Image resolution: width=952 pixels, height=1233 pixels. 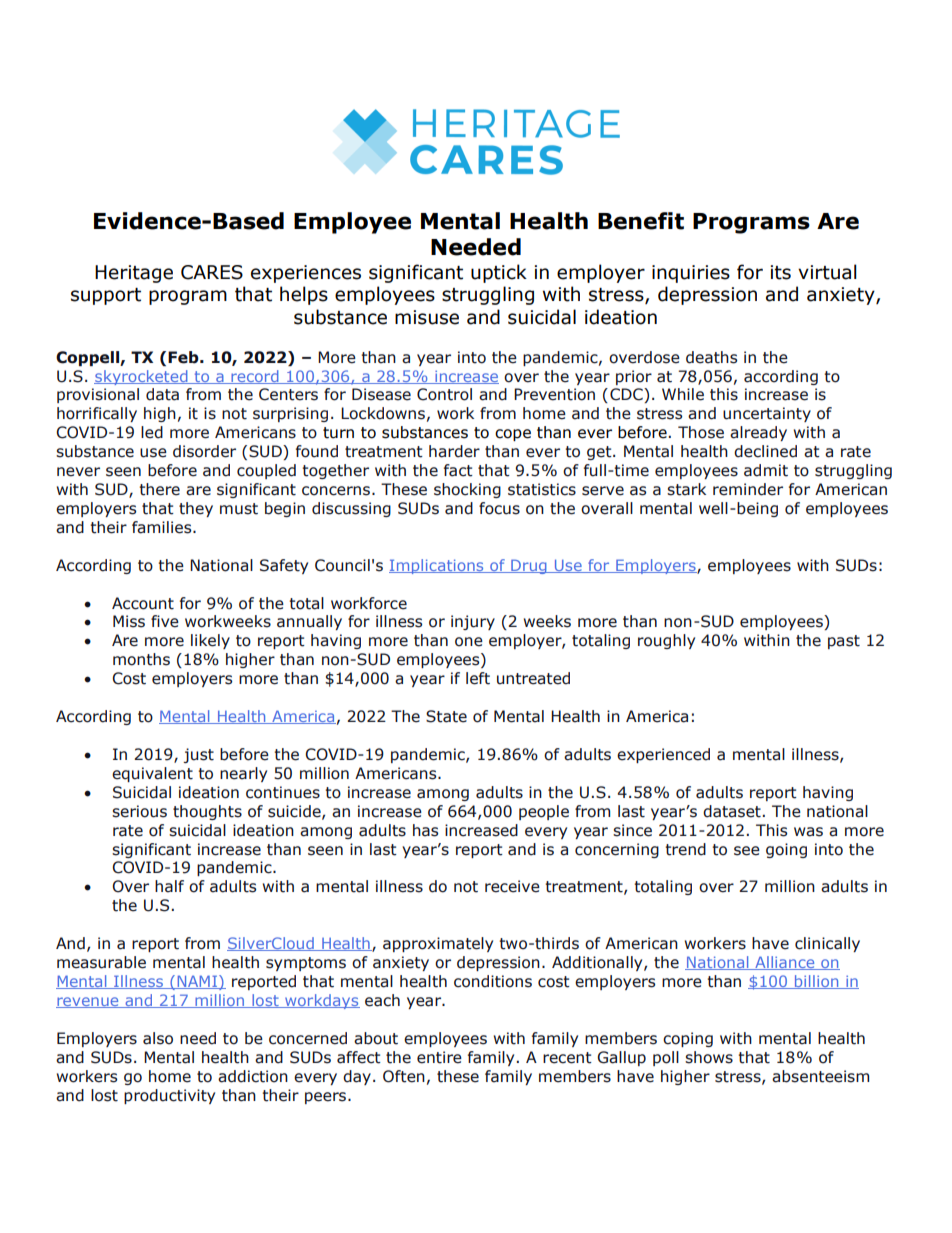 What do you see at coordinates (212, 272) in the screenshot?
I see `CARES` at bounding box center [212, 272].
